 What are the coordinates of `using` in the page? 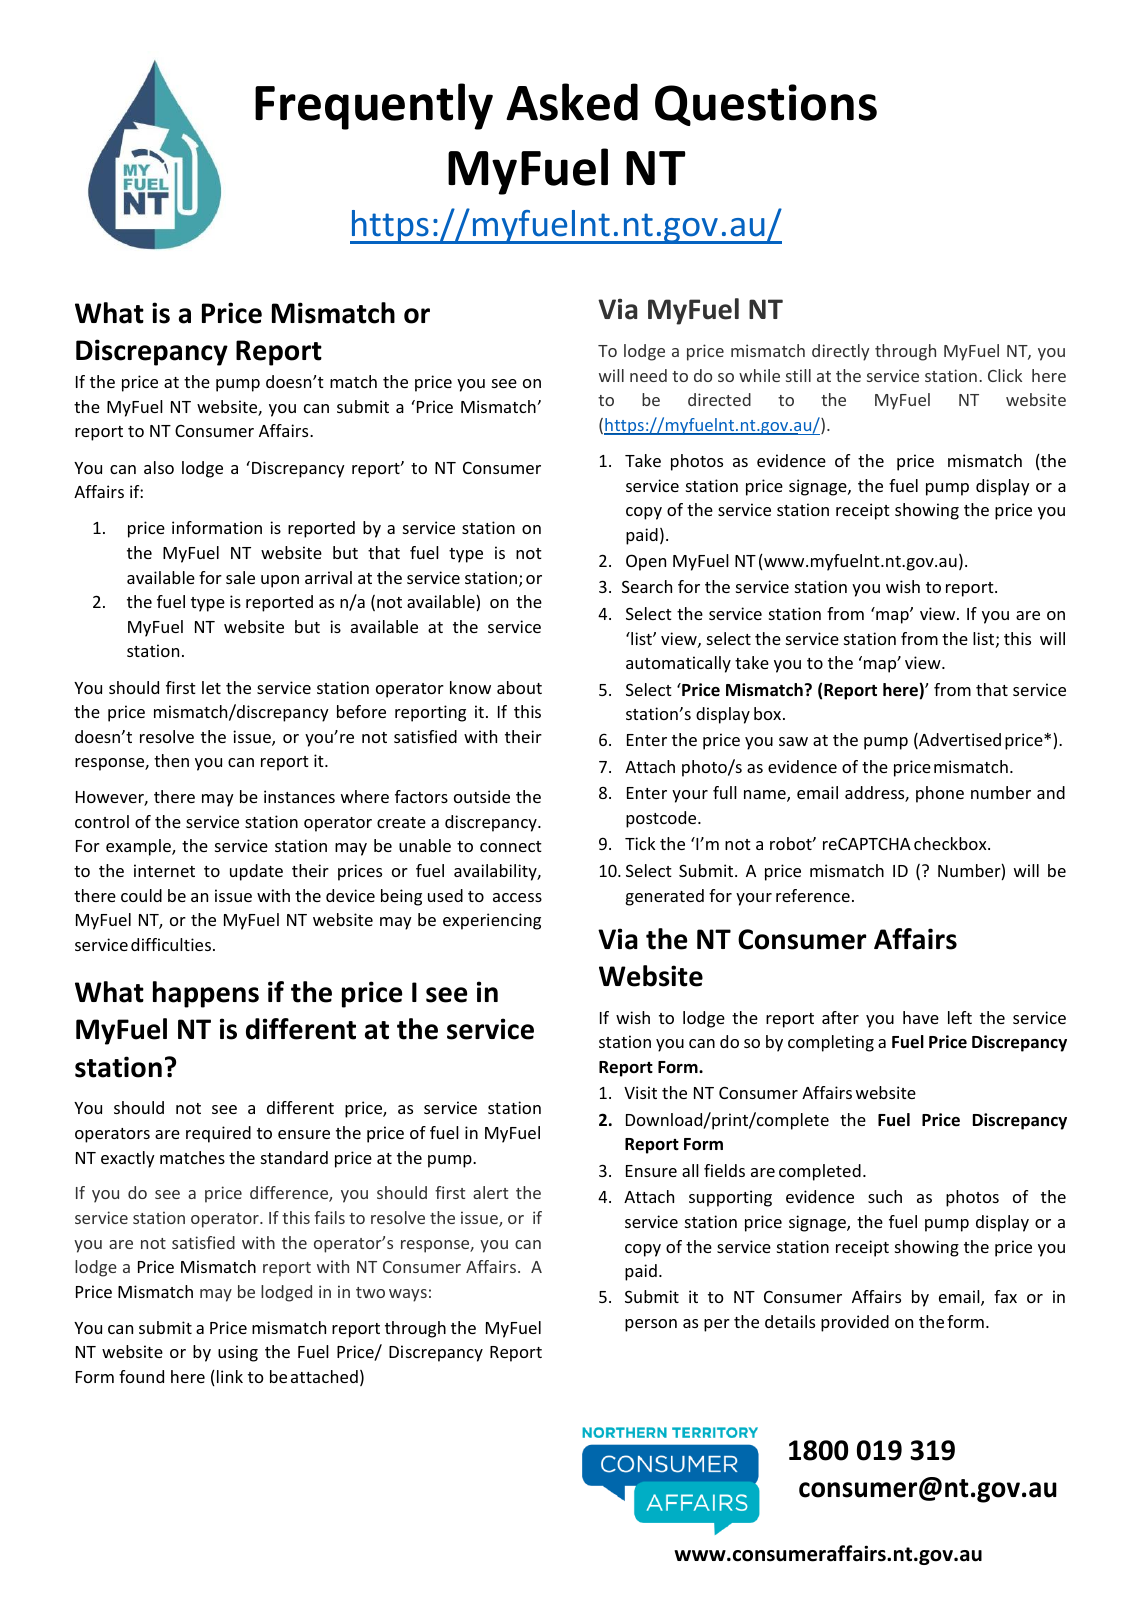 It's located at (238, 1353).
